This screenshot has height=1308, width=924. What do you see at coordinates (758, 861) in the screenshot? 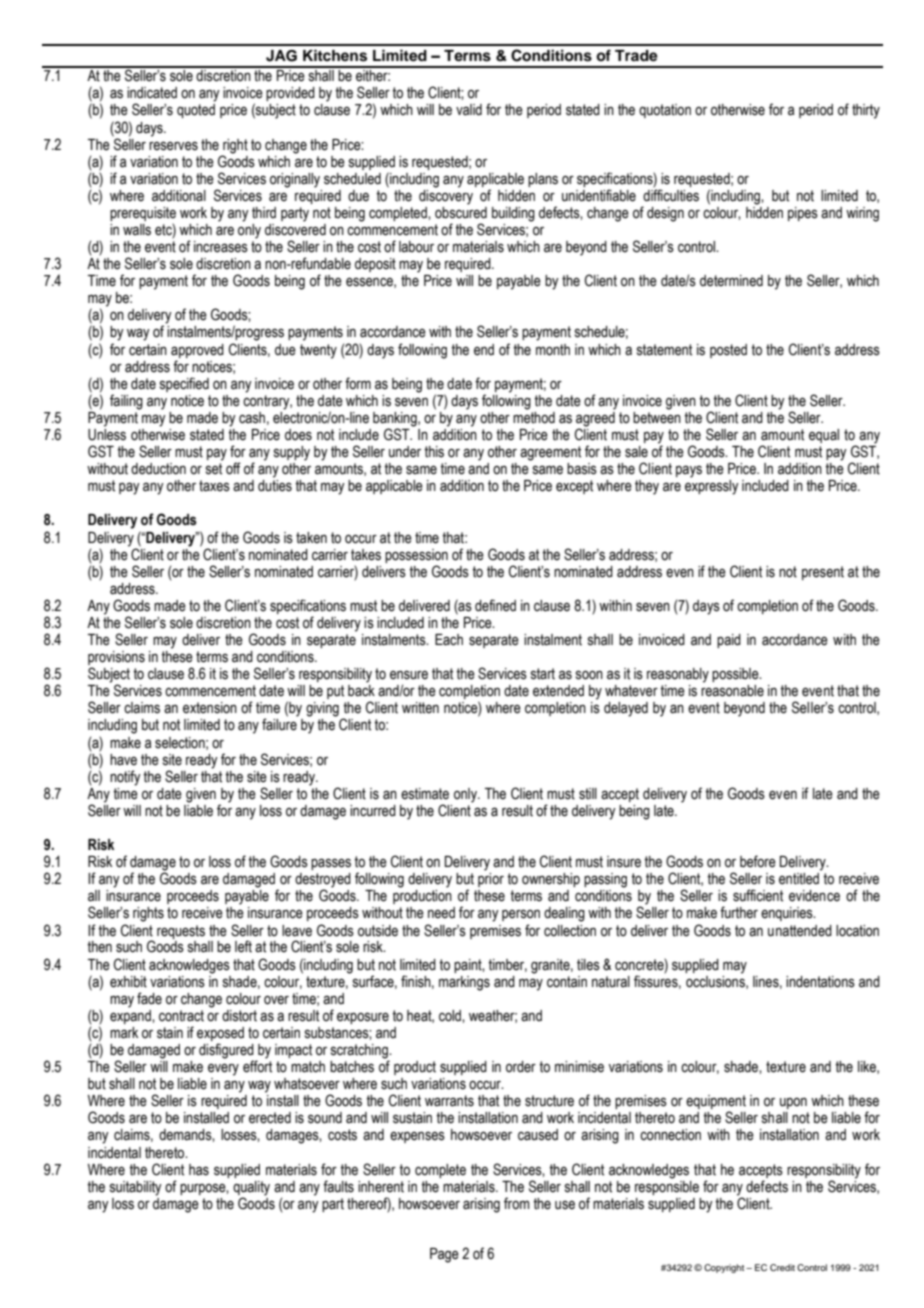
I see `before` at bounding box center [758, 861].
